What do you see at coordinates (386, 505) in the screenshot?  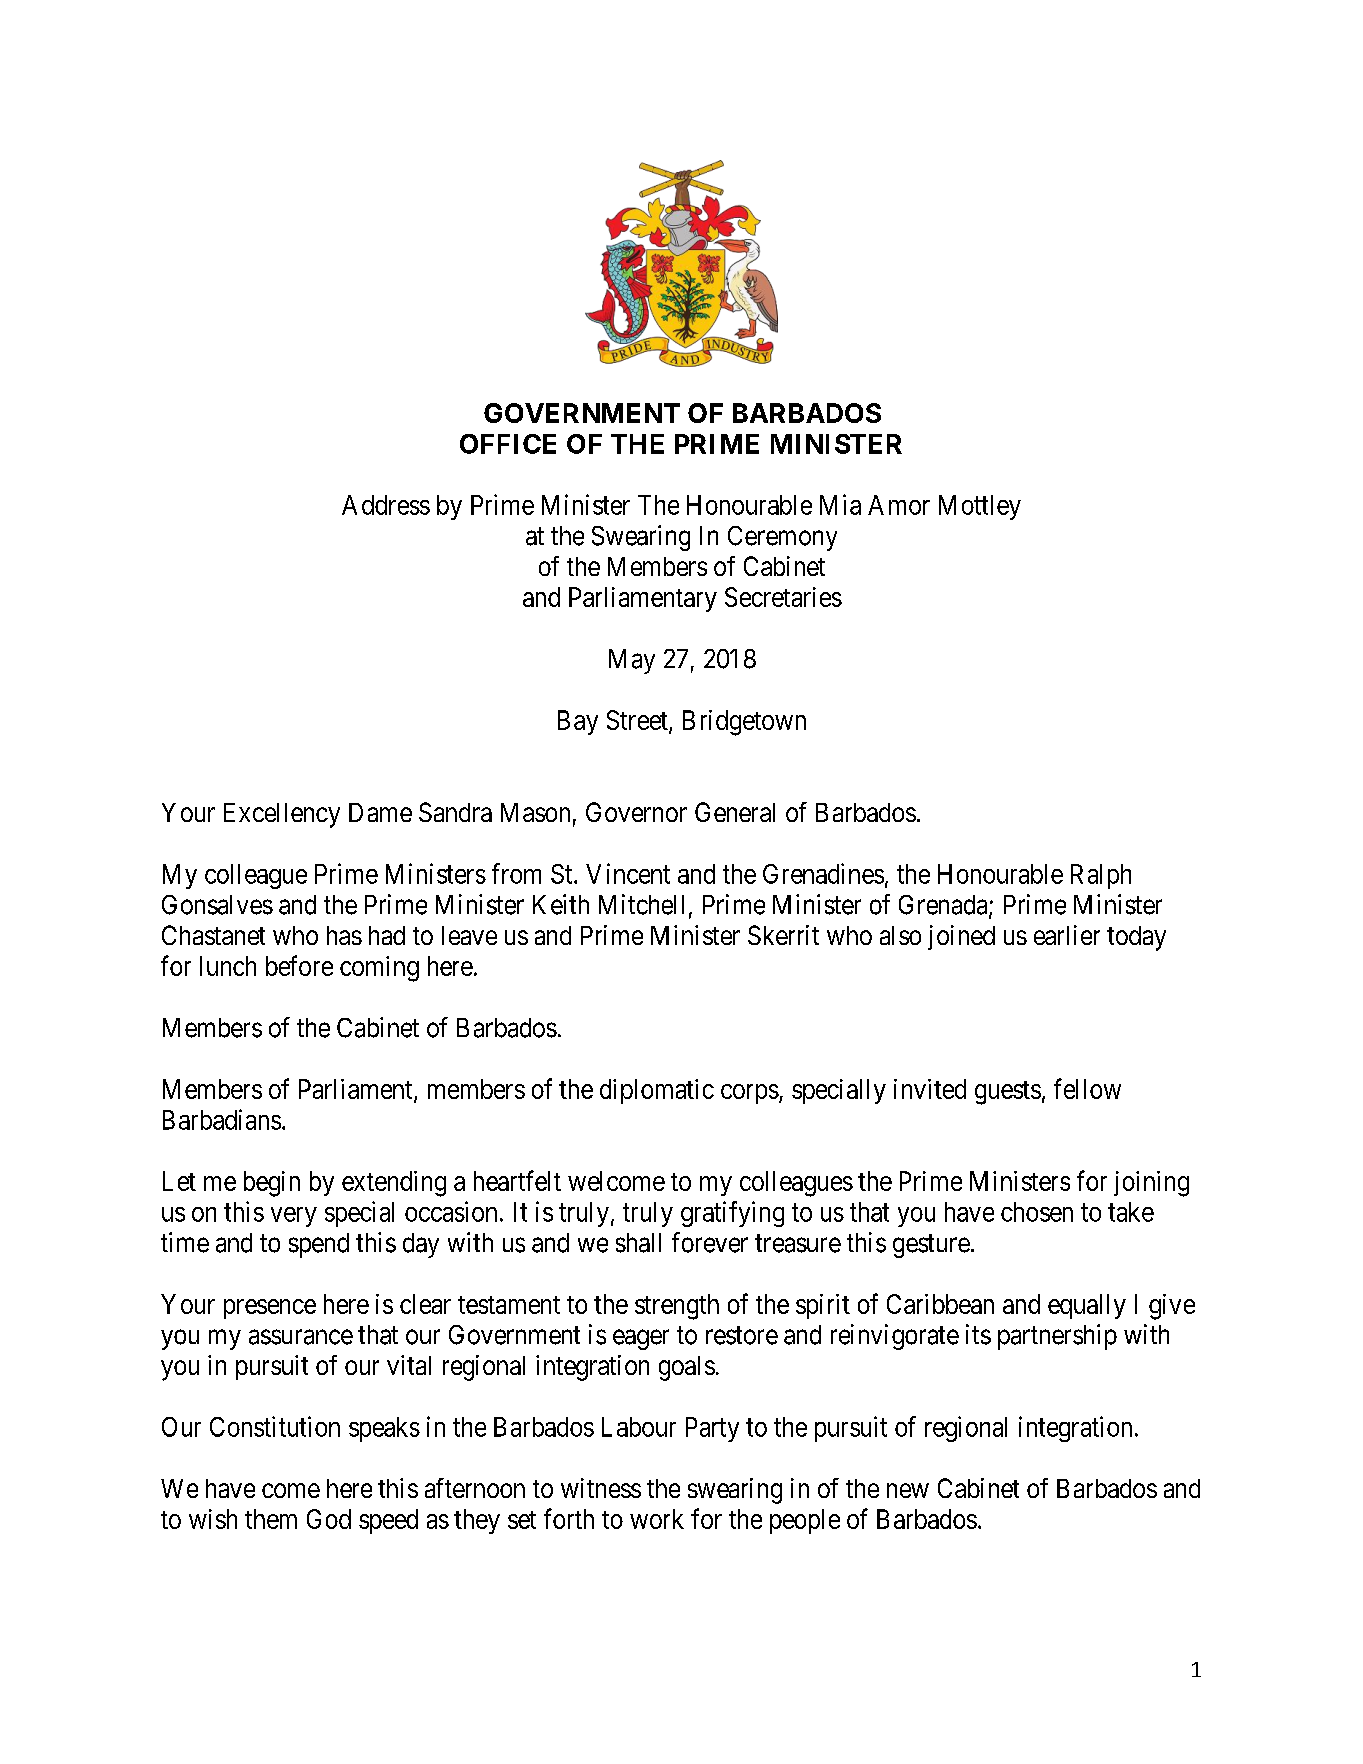 I see `Address` at bounding box center [386, 505].
